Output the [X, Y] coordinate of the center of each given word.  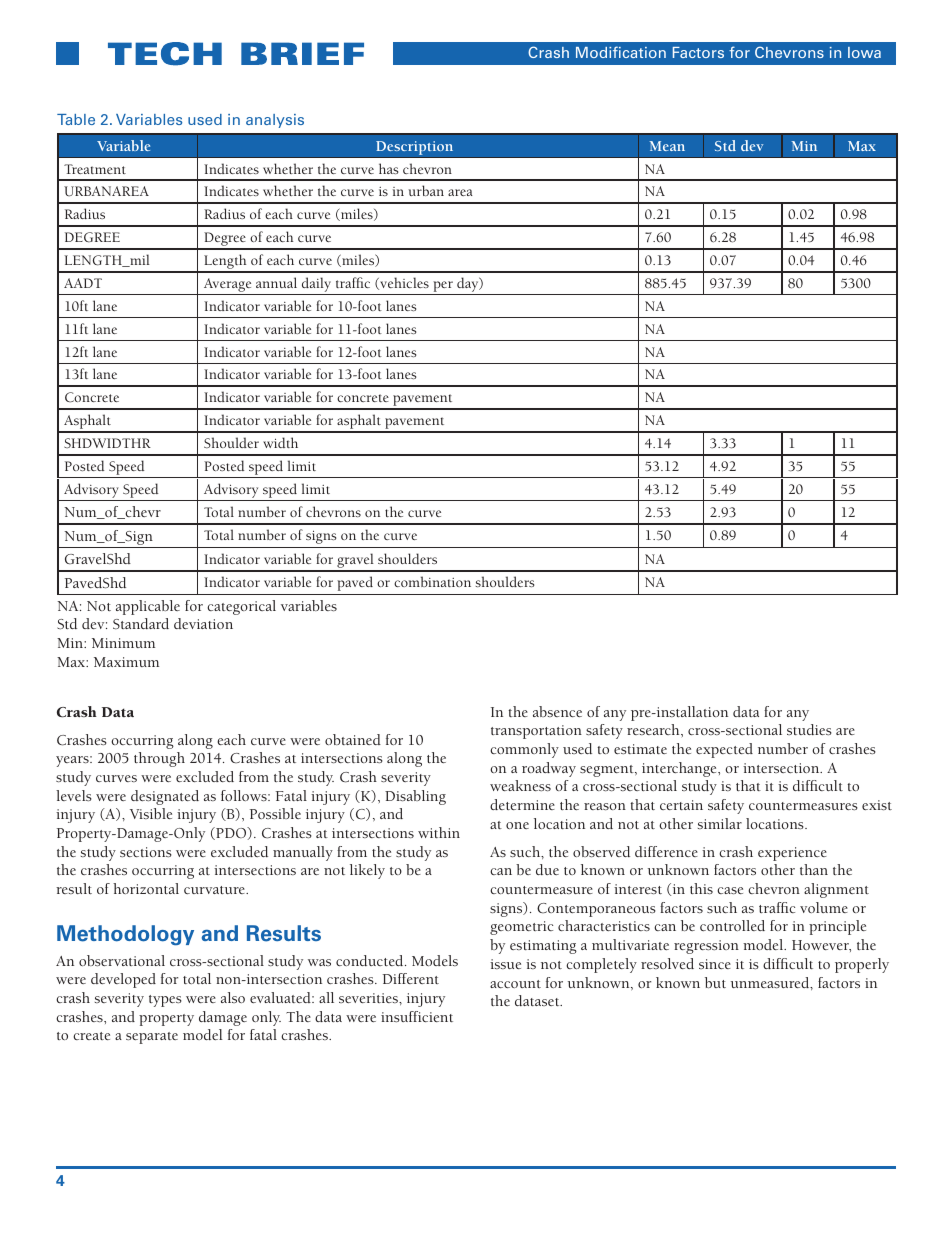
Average [228, 286]
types [165, 1001]
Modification [621, 52]
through [159, 759]
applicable [148, 607]
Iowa [864, 52]
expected [724, 750]
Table [76, 119]
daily [316, 286]
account [515, 984]
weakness [520, 785]
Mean [667, 146]
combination [432, 581]
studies [809, 729]
